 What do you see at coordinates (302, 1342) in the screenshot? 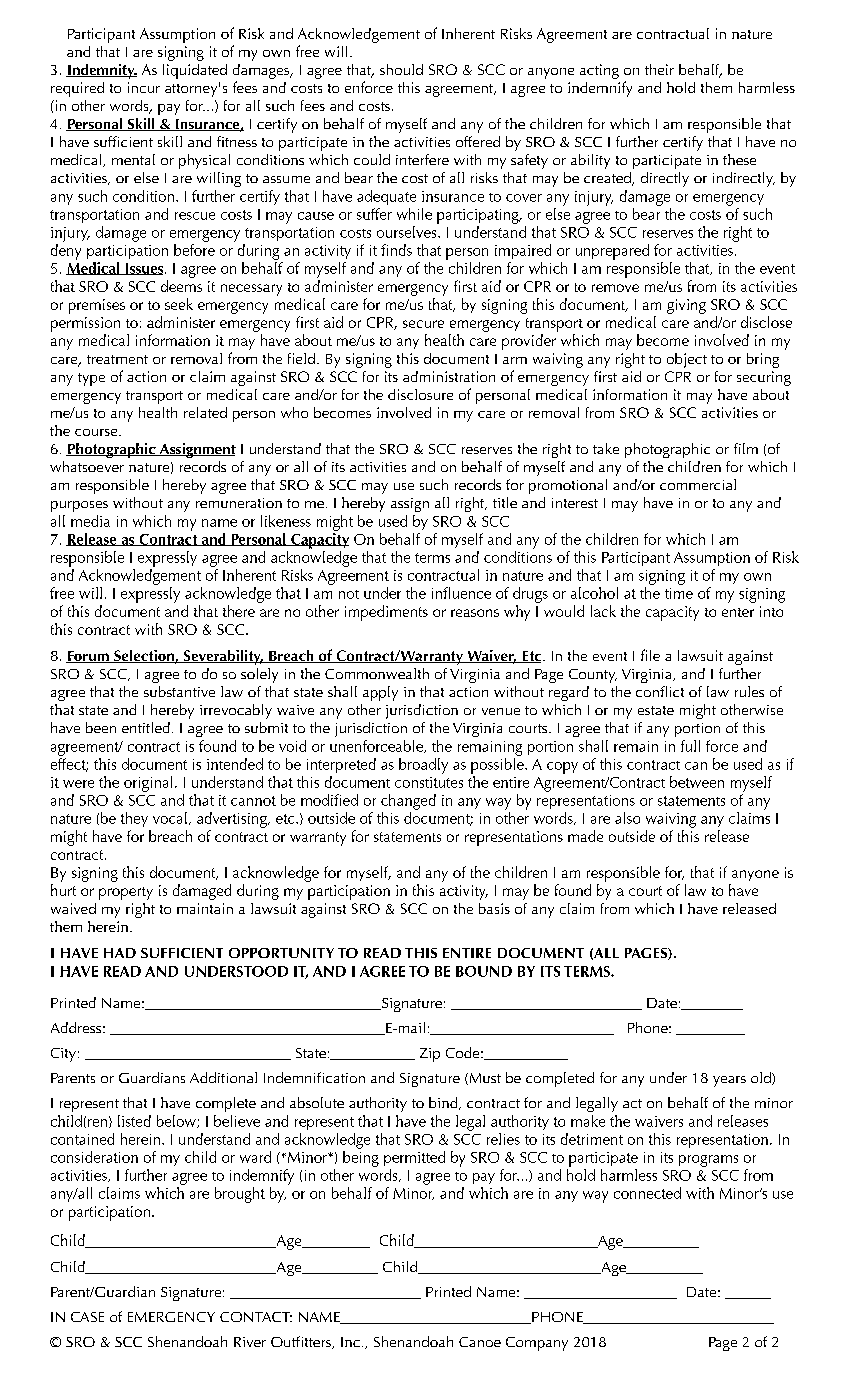
I see `Outfitters` at bounding box center [302, 1342].
